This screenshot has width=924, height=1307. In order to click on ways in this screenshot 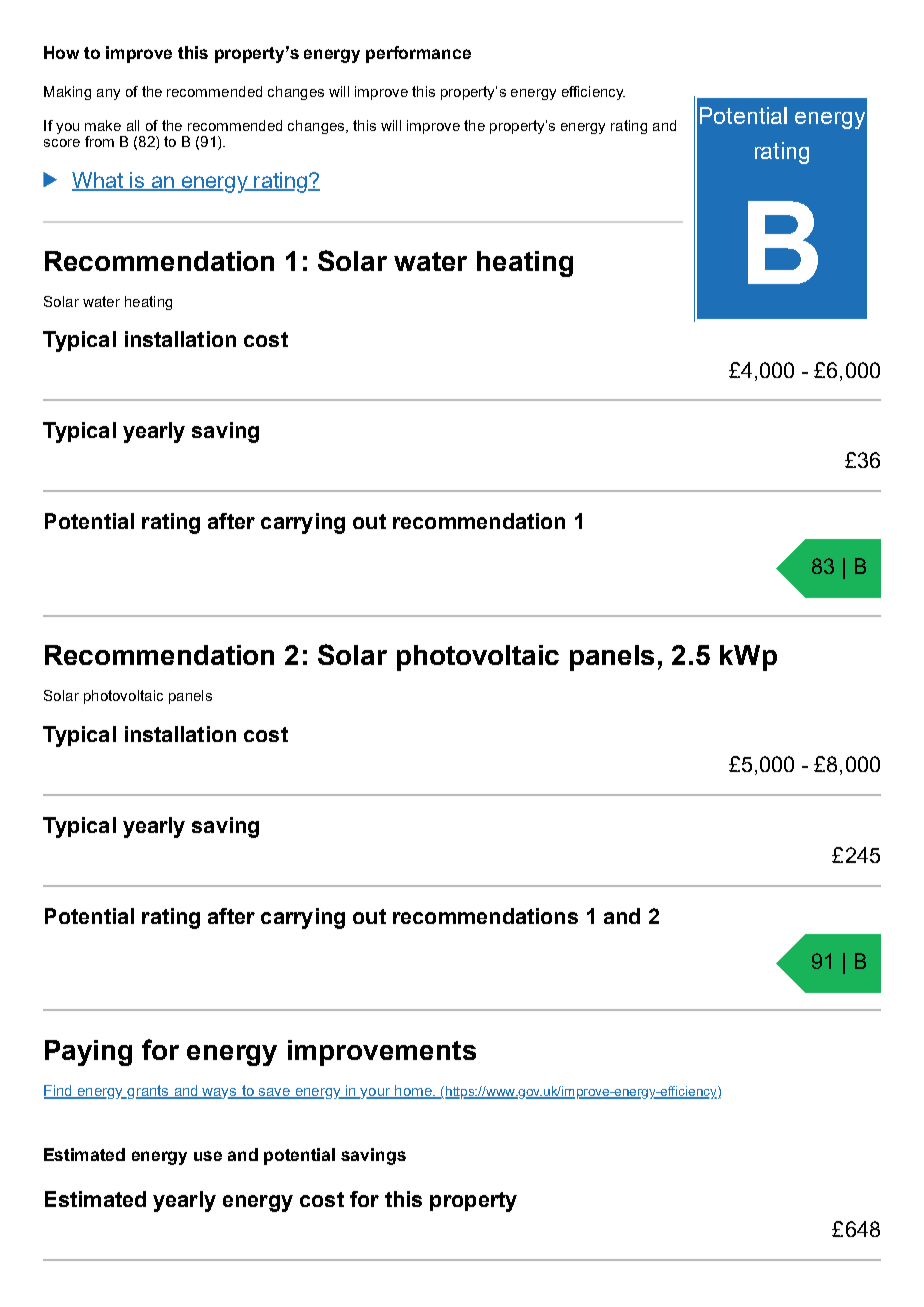, I will do `click(220, 1093)`.
